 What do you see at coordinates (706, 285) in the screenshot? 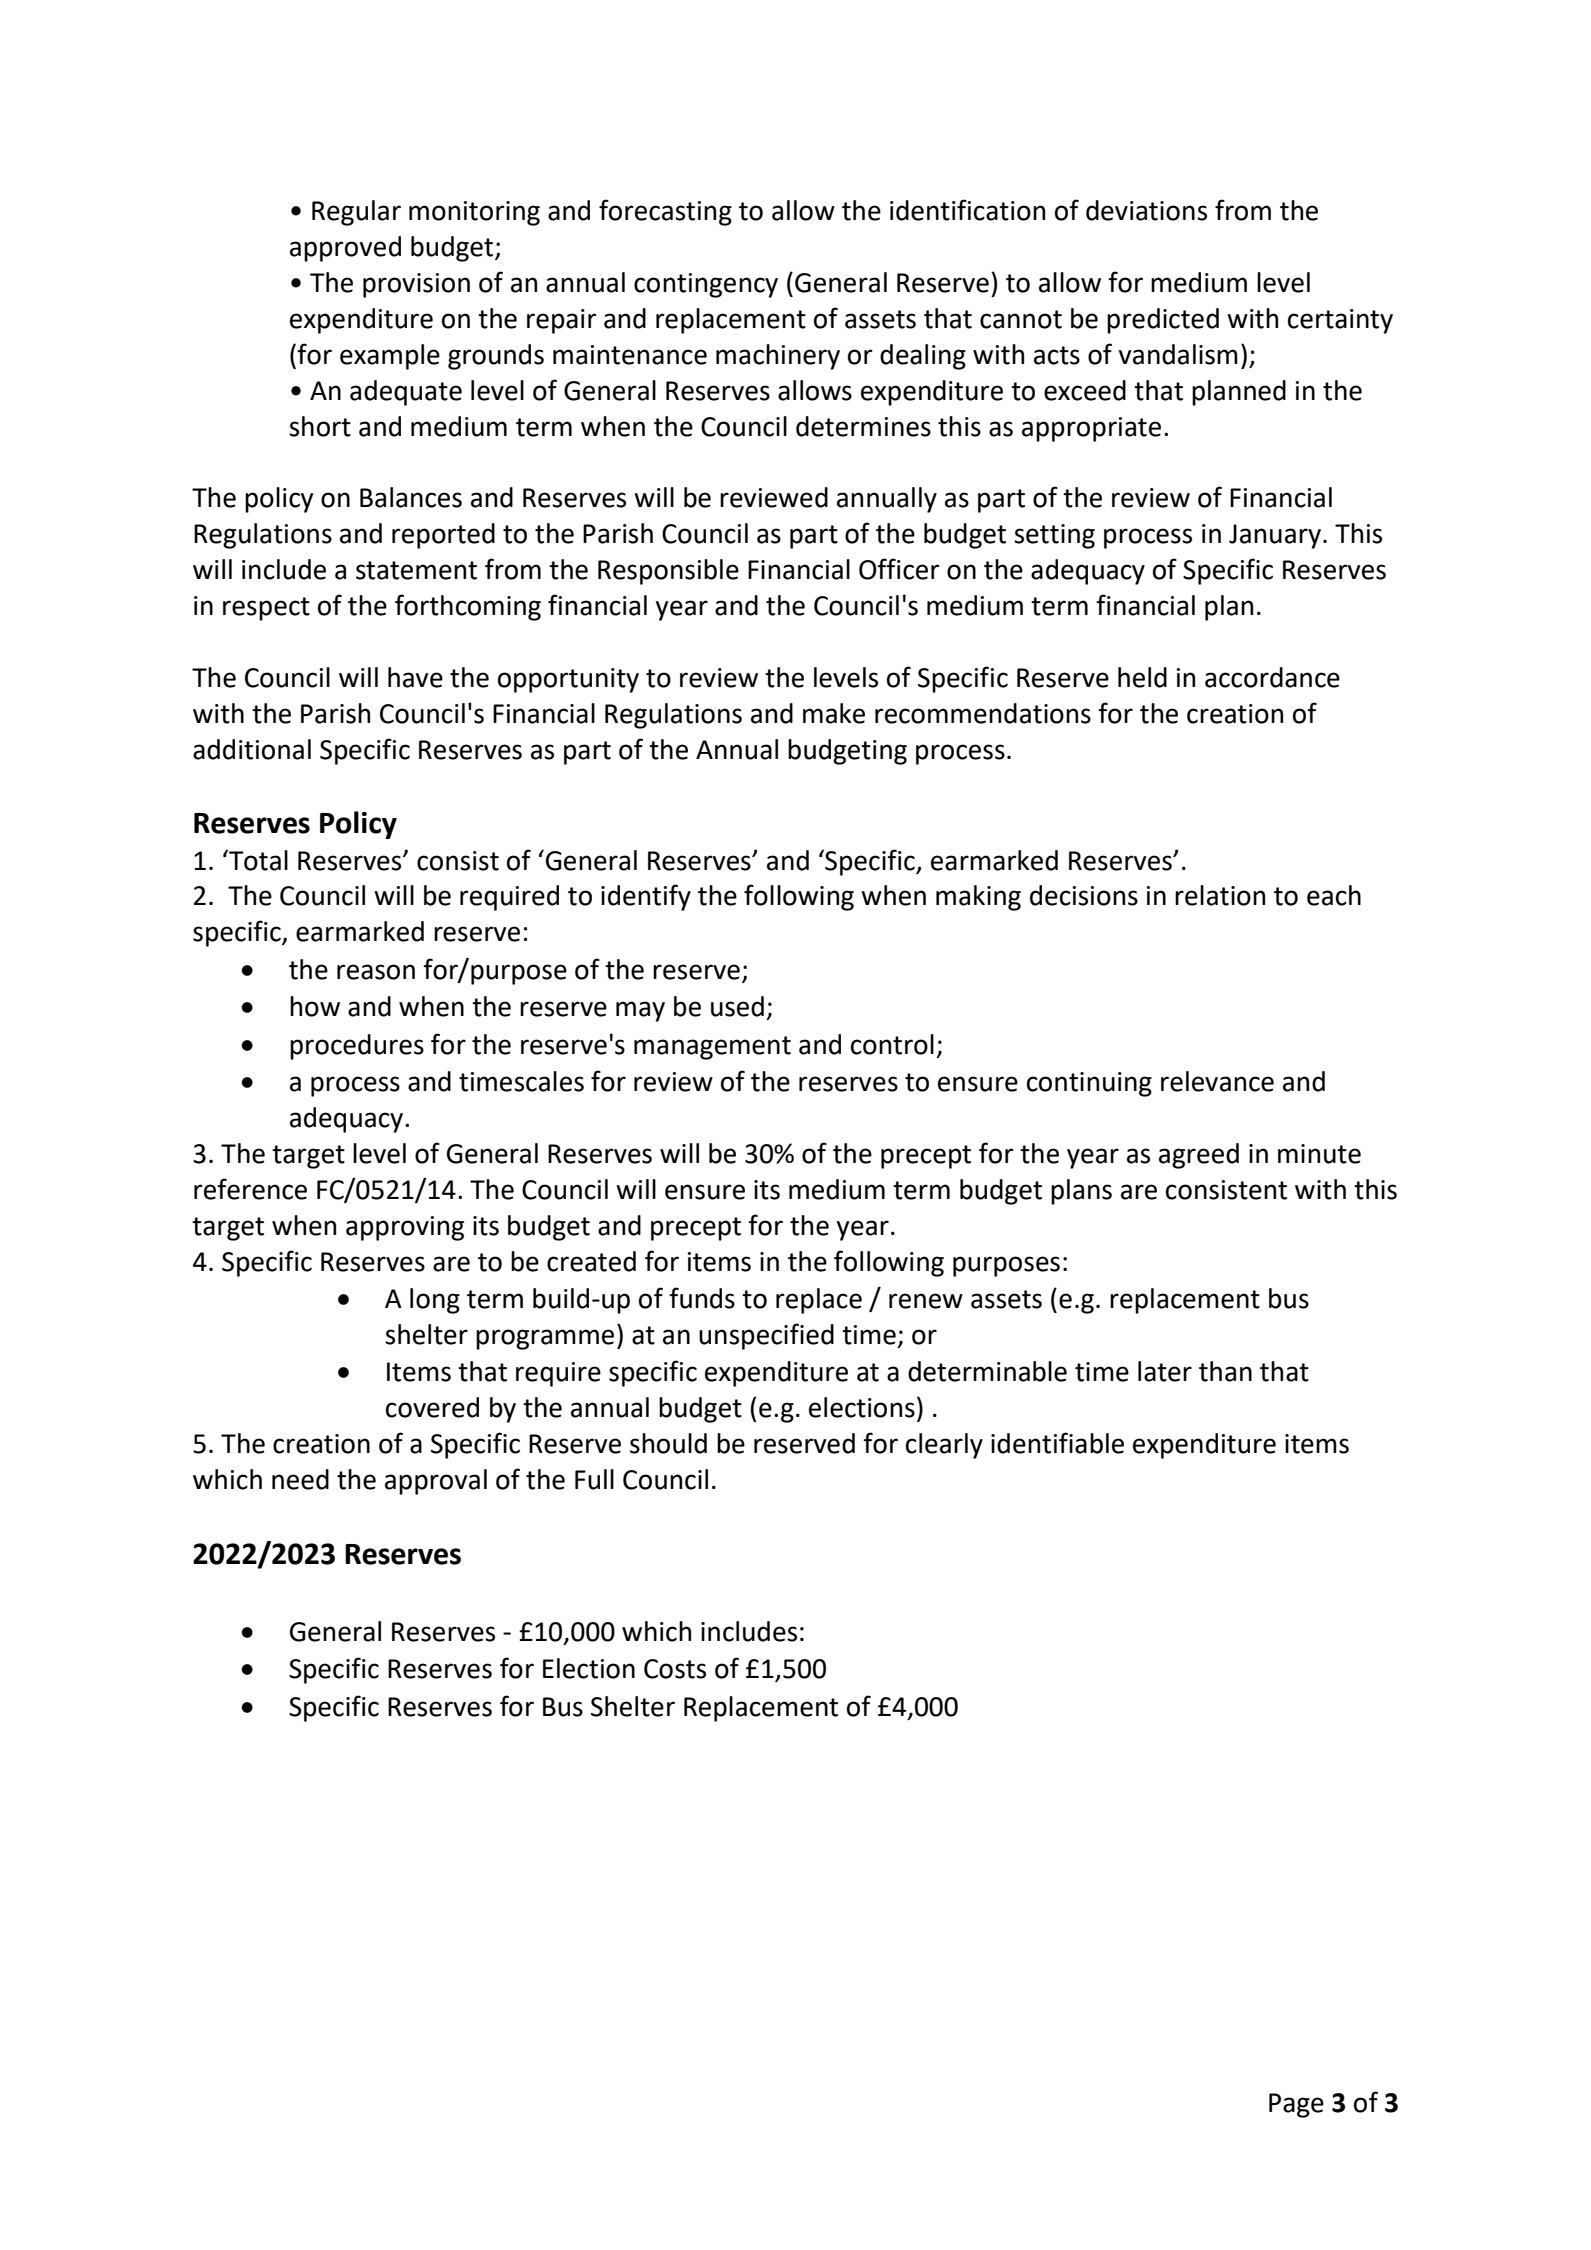
I see `contingency` at bounding box center [706, 285].
